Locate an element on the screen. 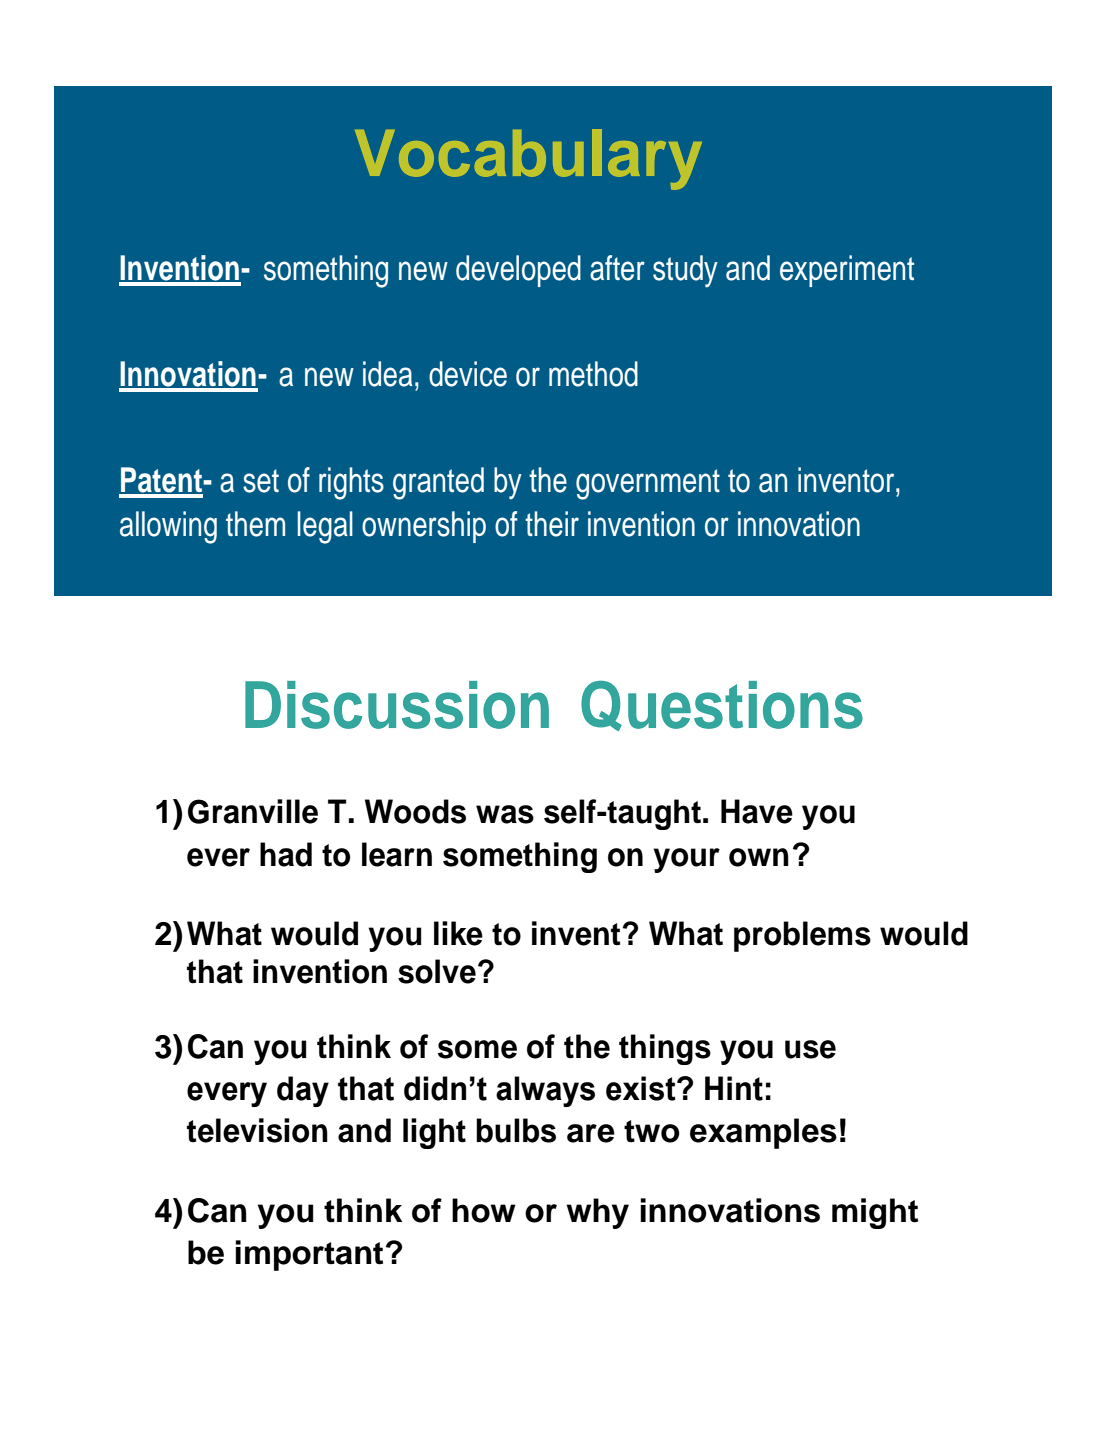 The width and height of the screenshot is (1106, 1431). experiment is located at coordinates (847, 271).
